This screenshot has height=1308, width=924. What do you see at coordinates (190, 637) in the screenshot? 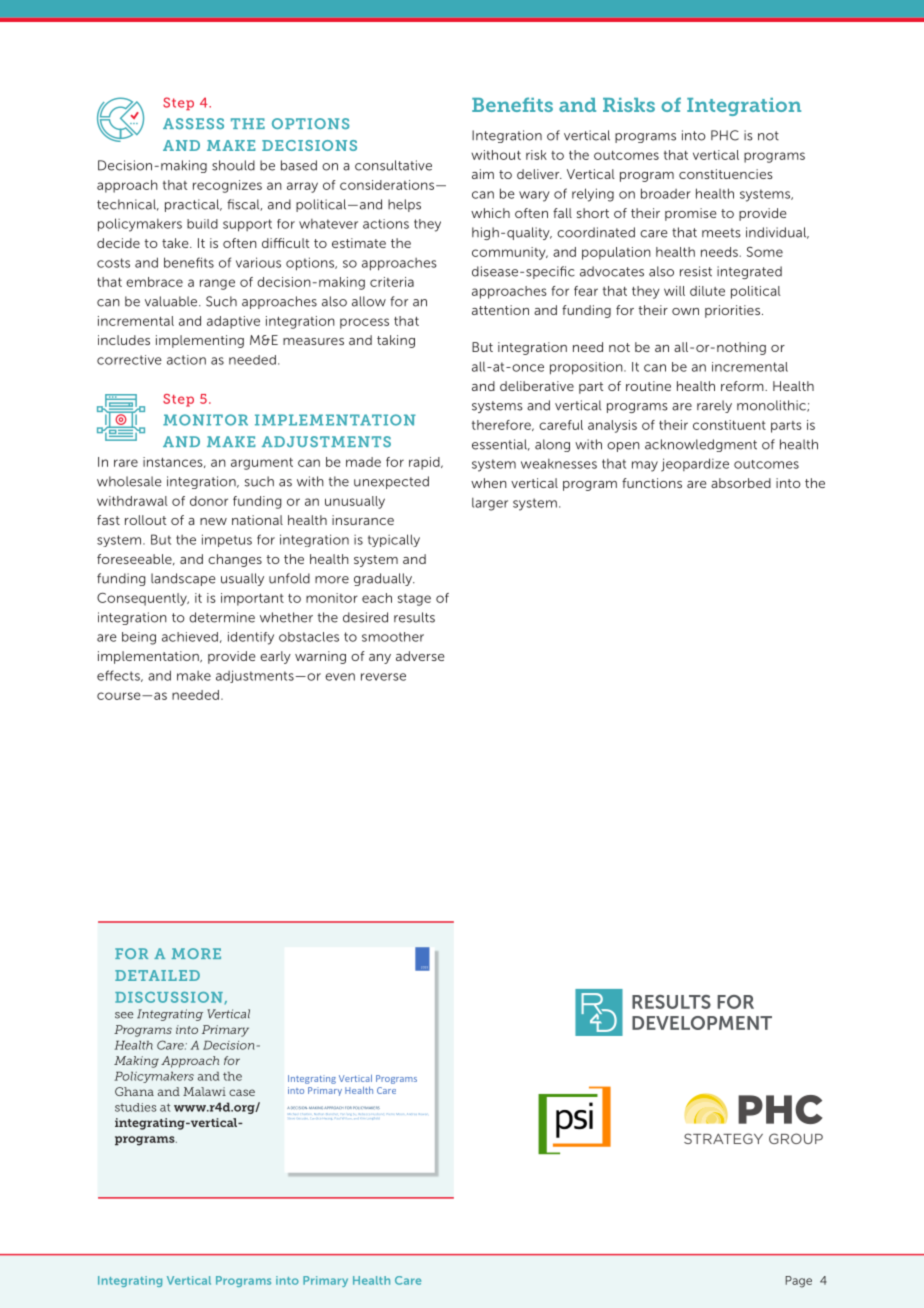
I see `achieved` at bounding box center [190, 637].
